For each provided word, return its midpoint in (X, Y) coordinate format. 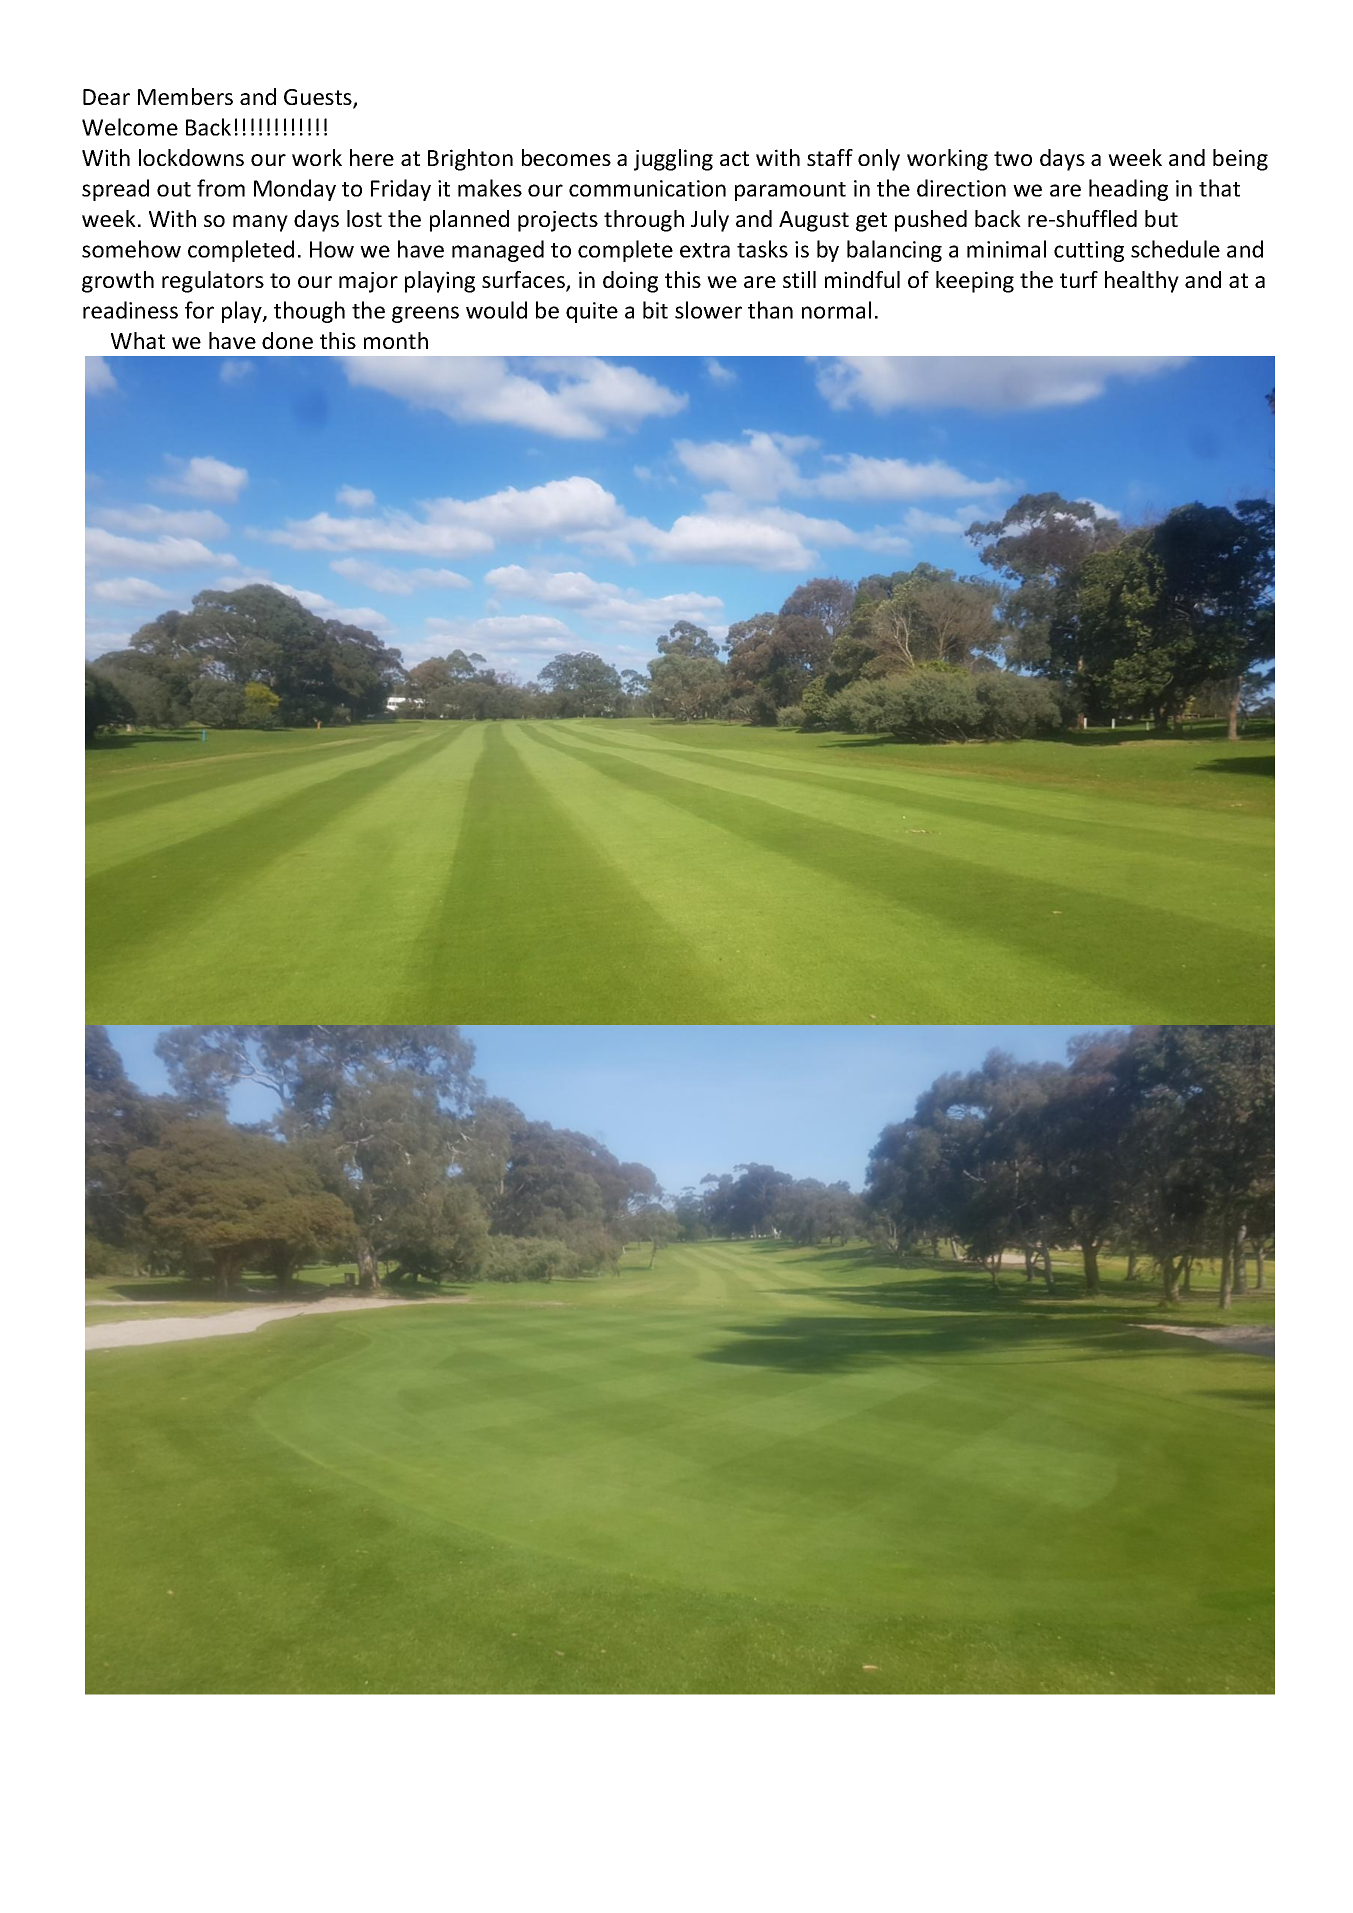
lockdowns (191, 157)
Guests (319, 98)
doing (630, 282)
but (1161, 218)
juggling (673, 160)
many (260, 223)
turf (1079, 279)
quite (592, 312)
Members (185, 96)
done (287, 340)
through (644, 221)
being (1240, 160)
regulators (213, 282)
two (1013, 158)
